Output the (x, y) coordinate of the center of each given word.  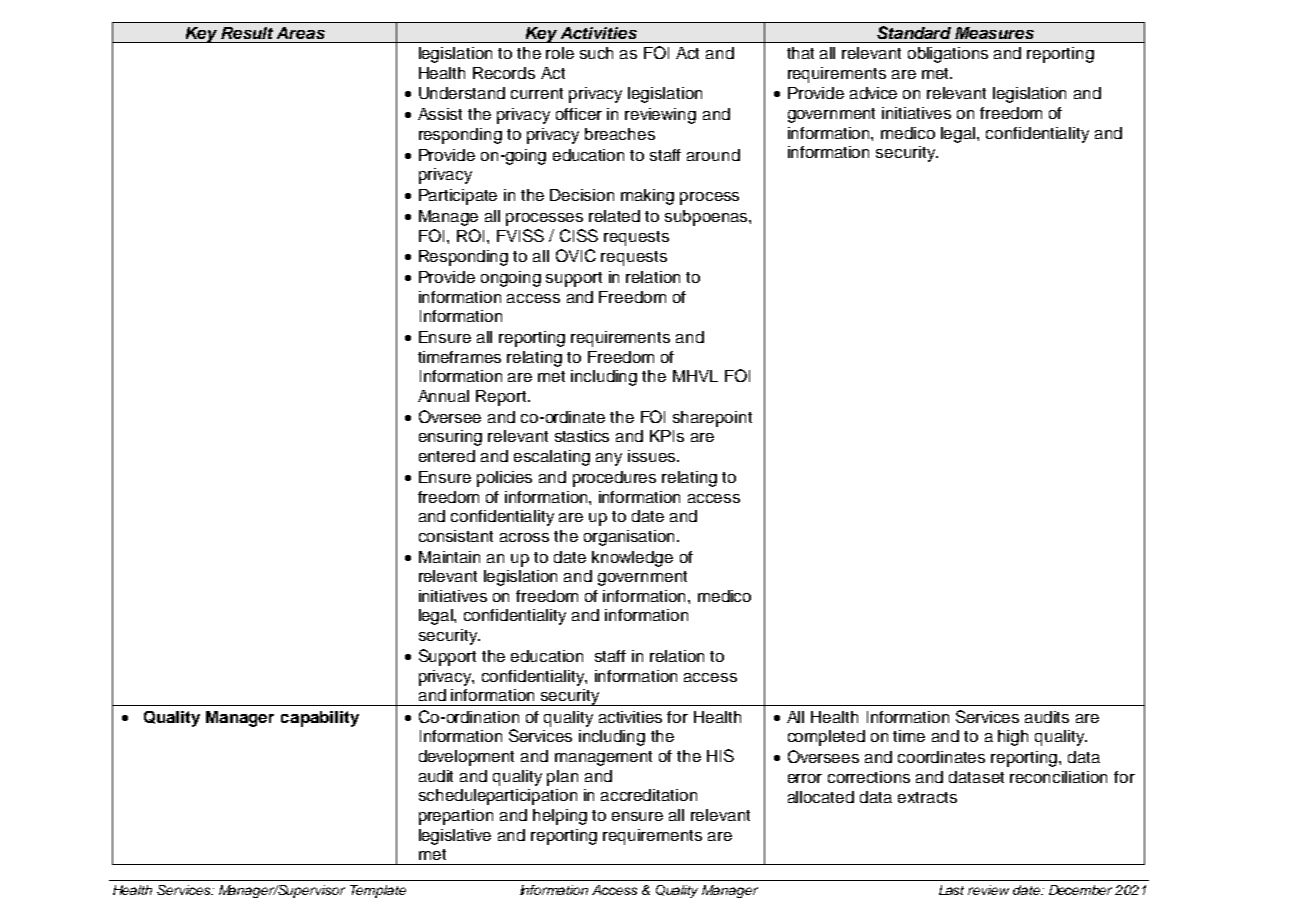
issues (653, 456)
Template (378, 891)
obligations (948, 55)
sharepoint (712, 419)
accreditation (649, 795)
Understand (462, 93)
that (800, 53)
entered (447, 456)
